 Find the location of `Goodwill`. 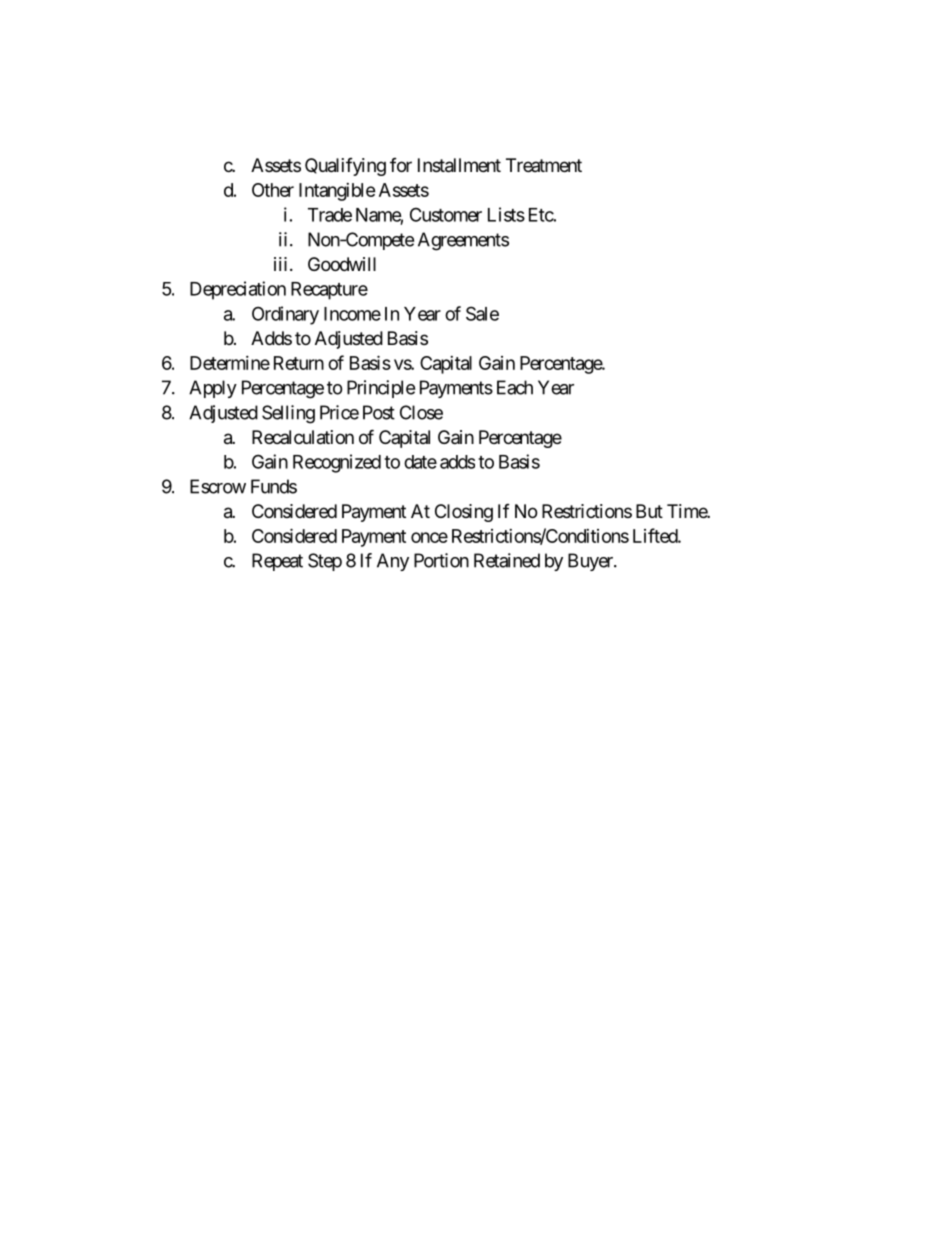

Goodwill is located at coordinates (342, 264).
